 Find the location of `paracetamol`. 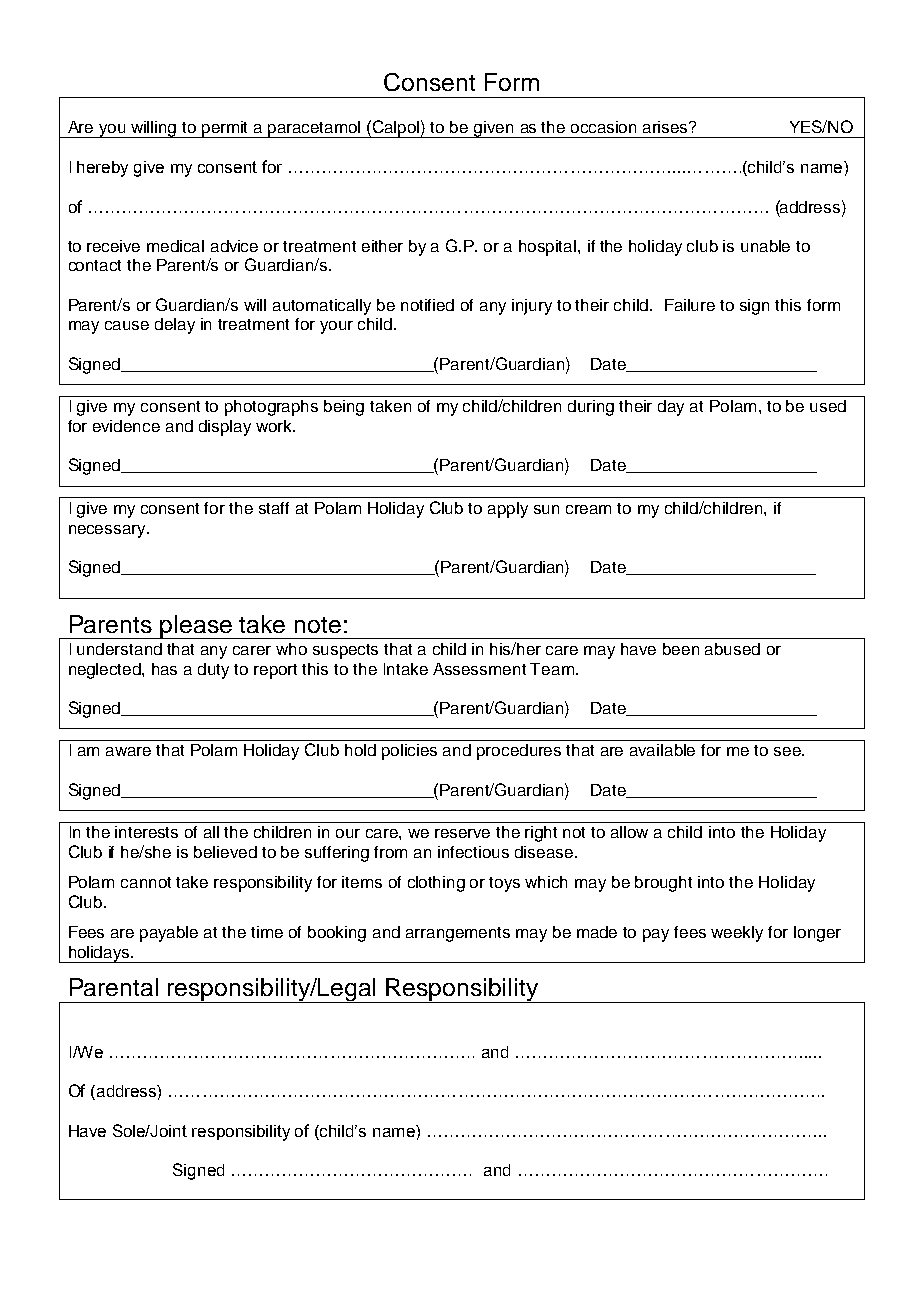

paracetamol is located at coordinates (315, 129).
